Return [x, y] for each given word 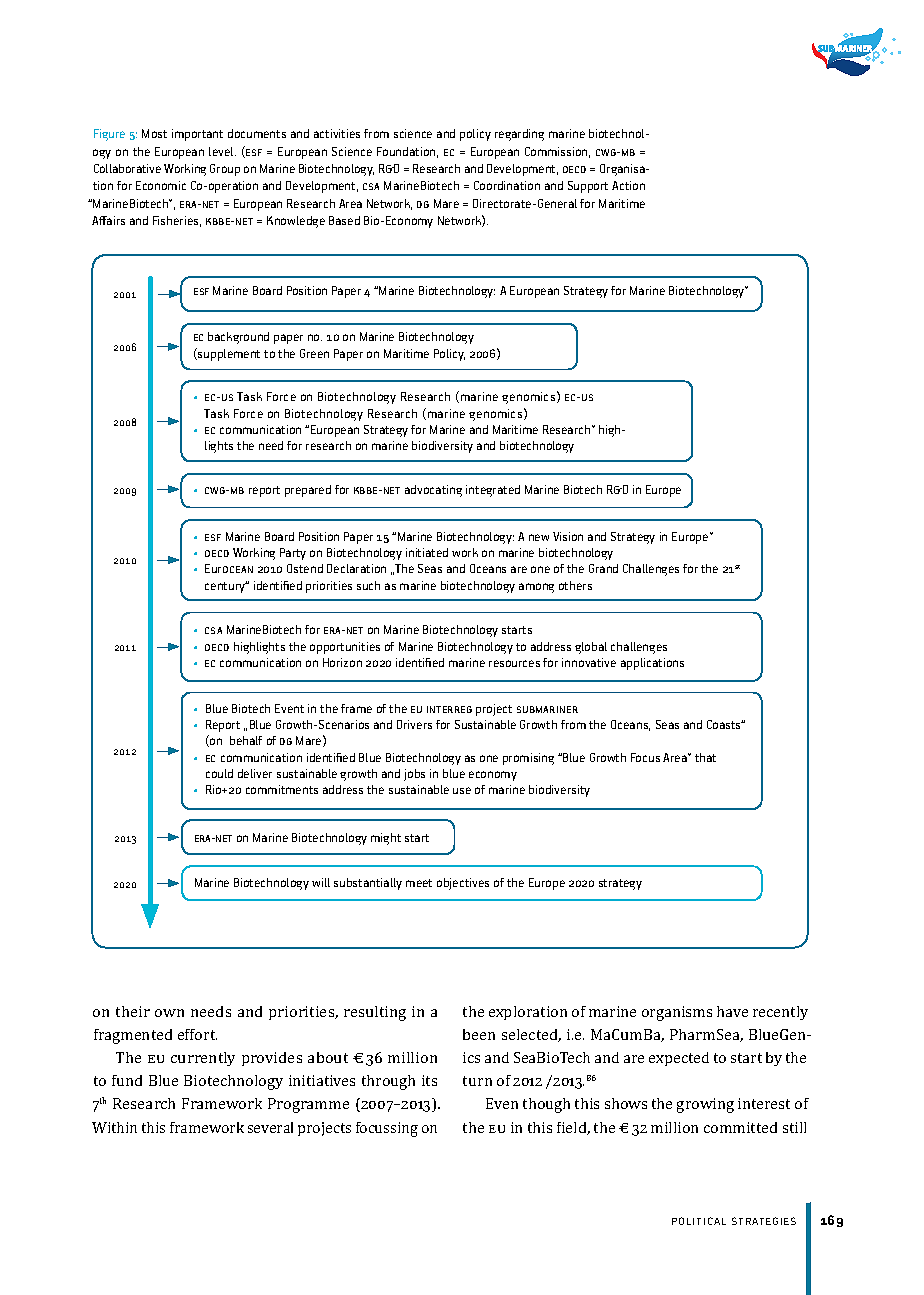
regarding [519, 135]
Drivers [414, 724]
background [238, 338]
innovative [589, 662]
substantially [368, 884]
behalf [246, 740]
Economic [161, 185]
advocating [433, 491]
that [705, 757]
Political [699, 1221]
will [321, 882]
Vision [568, 536]
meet [419, 883]
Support [588, 187]
